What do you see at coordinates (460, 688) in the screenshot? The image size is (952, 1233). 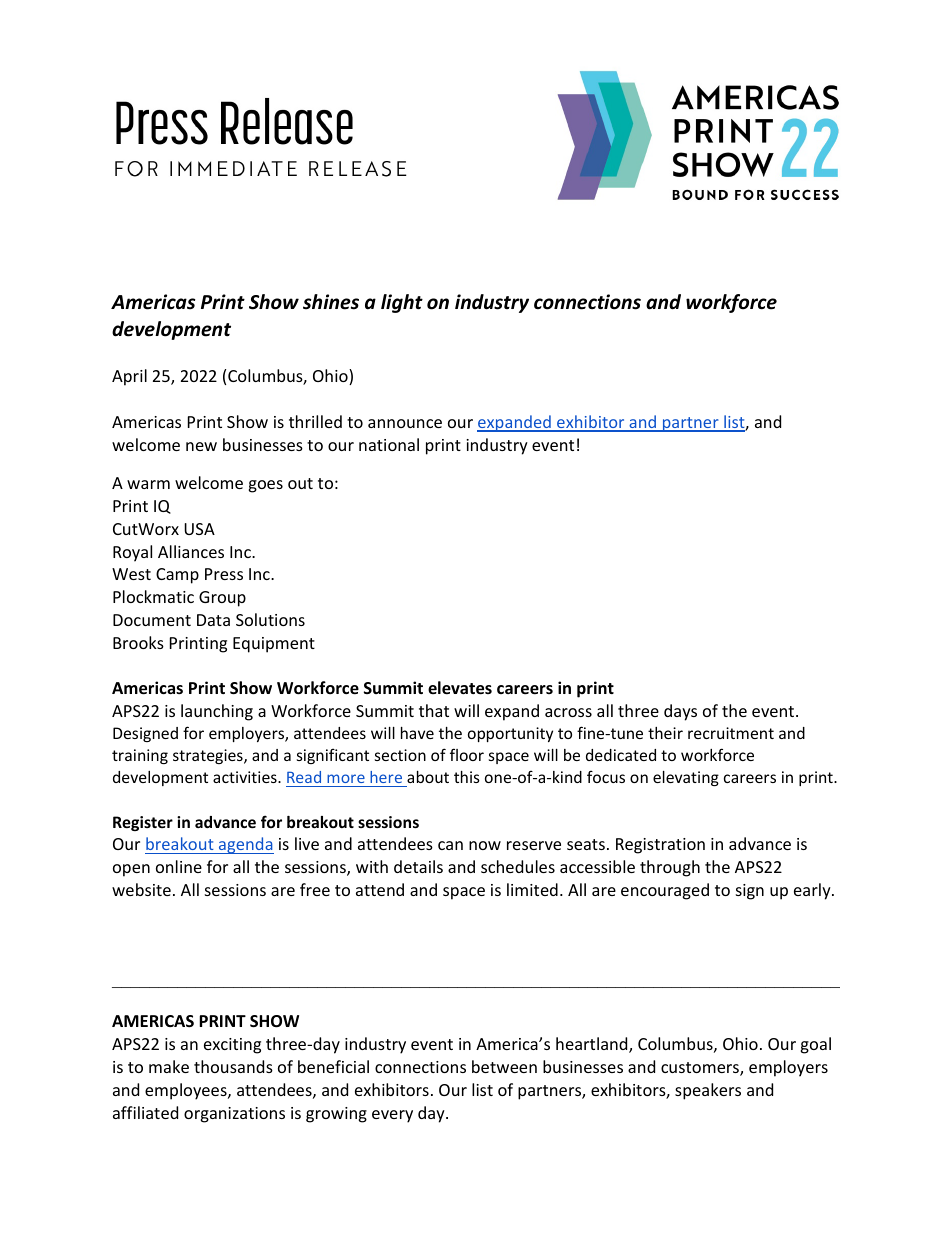 I see `elevates` at bounding box center [460, 688].
